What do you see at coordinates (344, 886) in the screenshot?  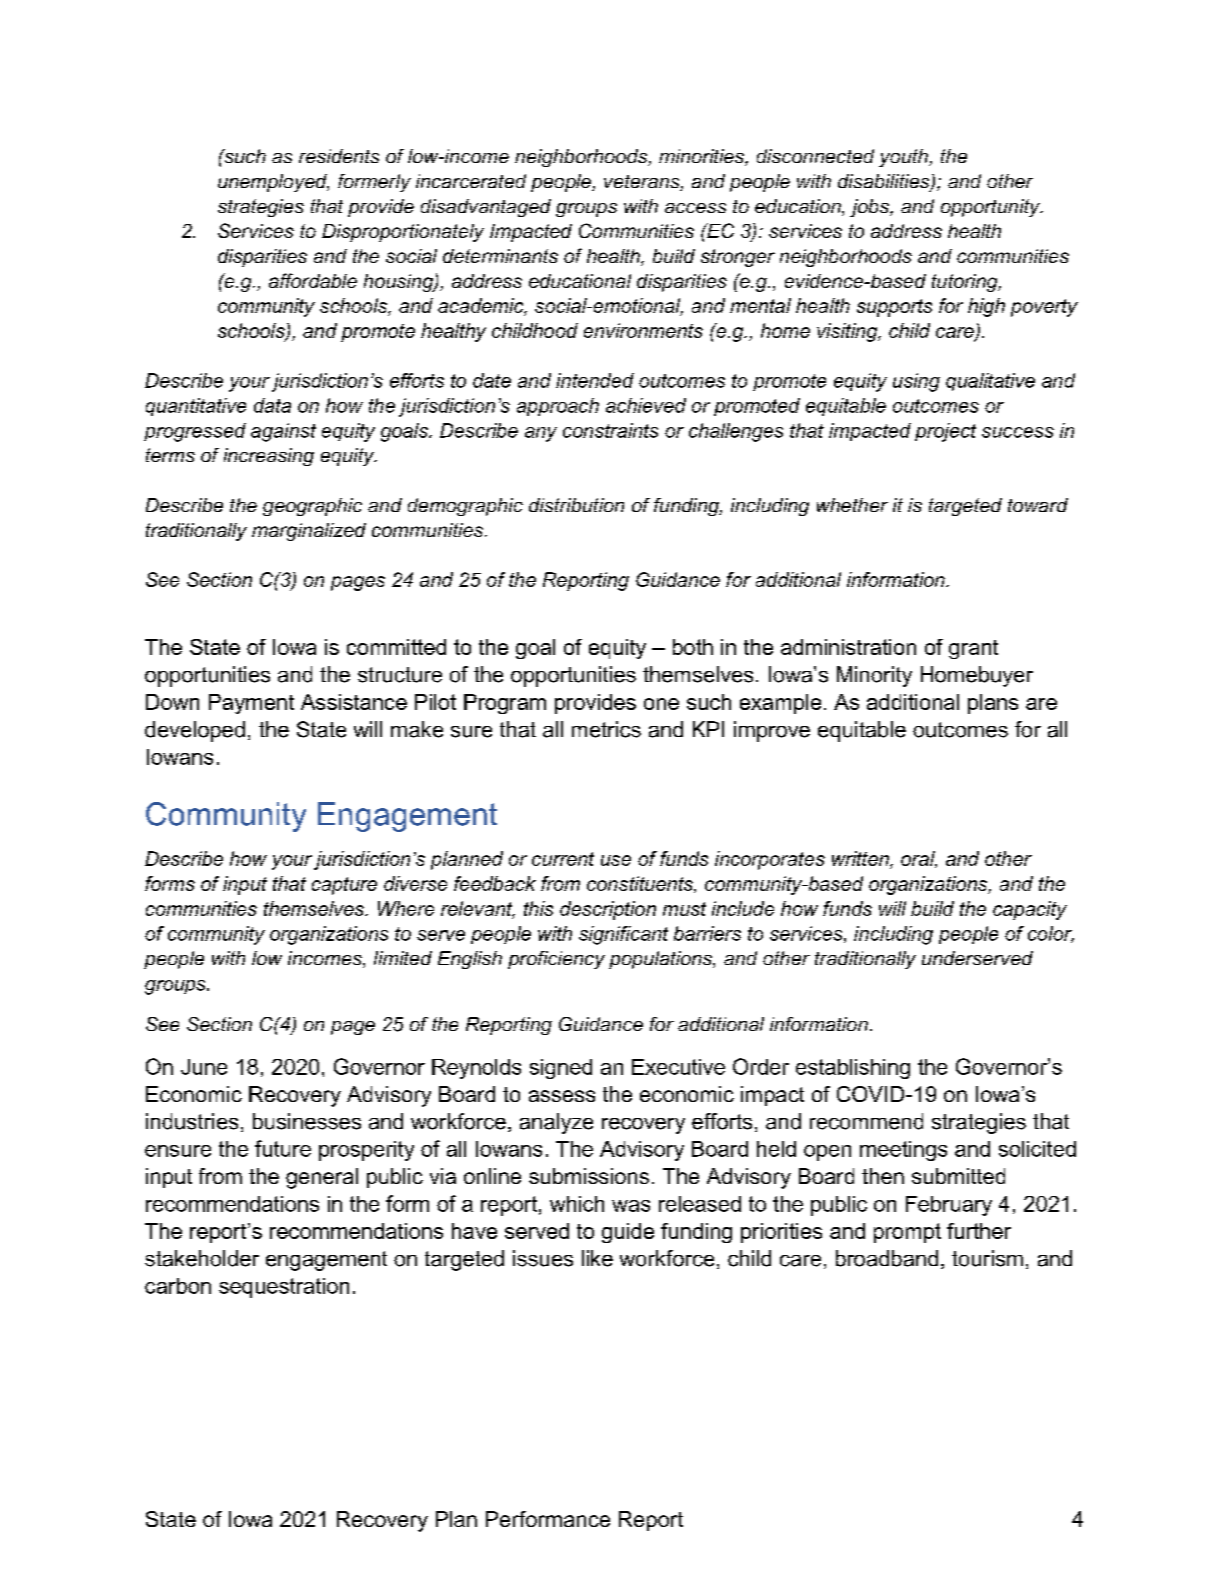 I see `capture` at bounding box center [344, 886].
